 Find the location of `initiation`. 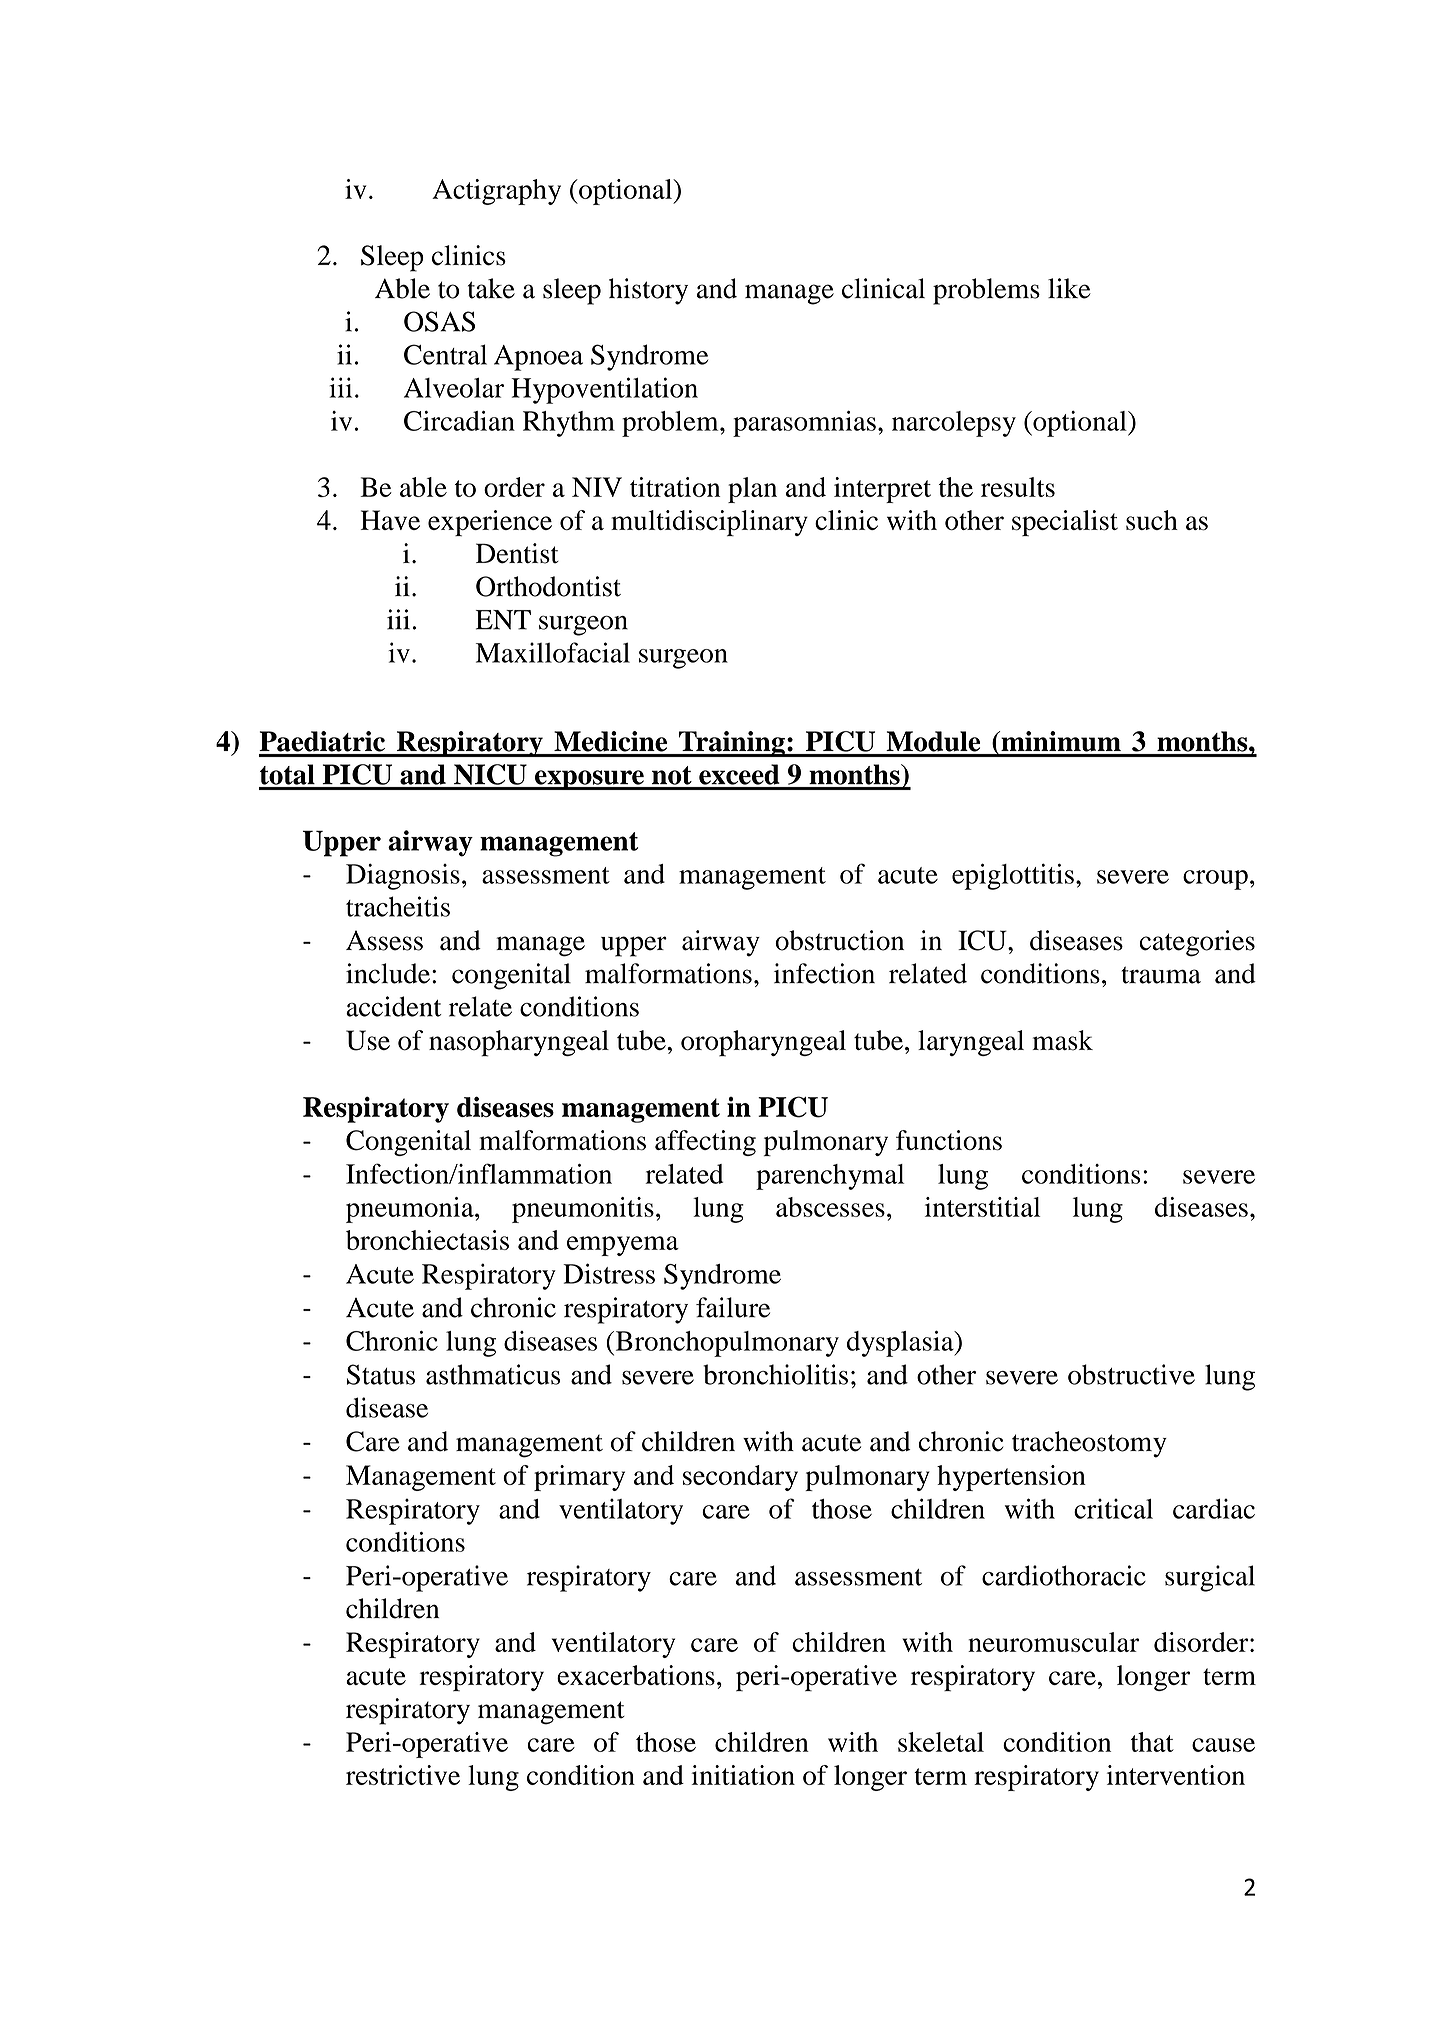

initiation is located at coordinates (743, 1775).
